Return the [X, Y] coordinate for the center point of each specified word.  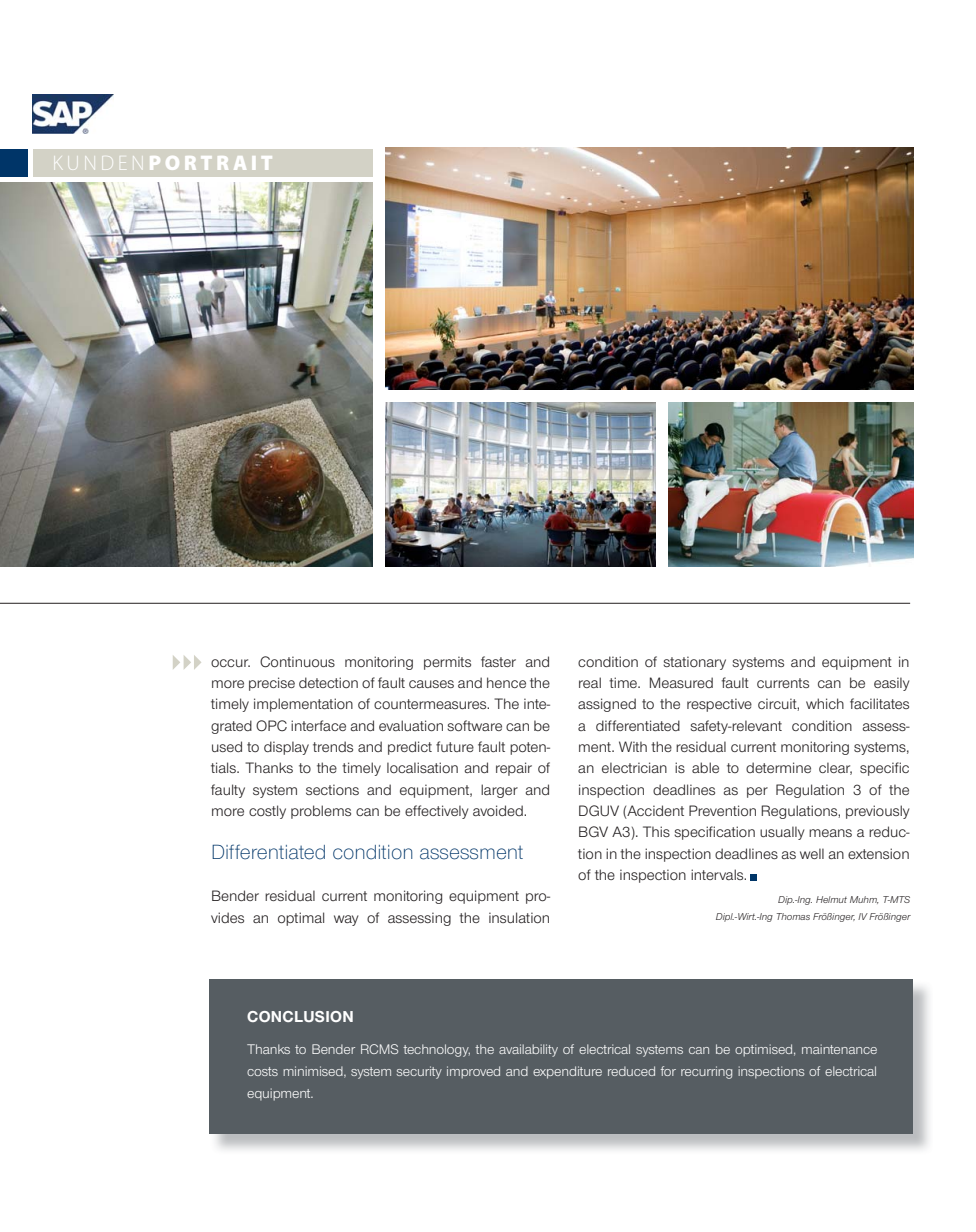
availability [528, 1050]
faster [498, 661]
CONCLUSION [300, 1016]
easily [891, 684]
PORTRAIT [211, 163]
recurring [706, 1072]
